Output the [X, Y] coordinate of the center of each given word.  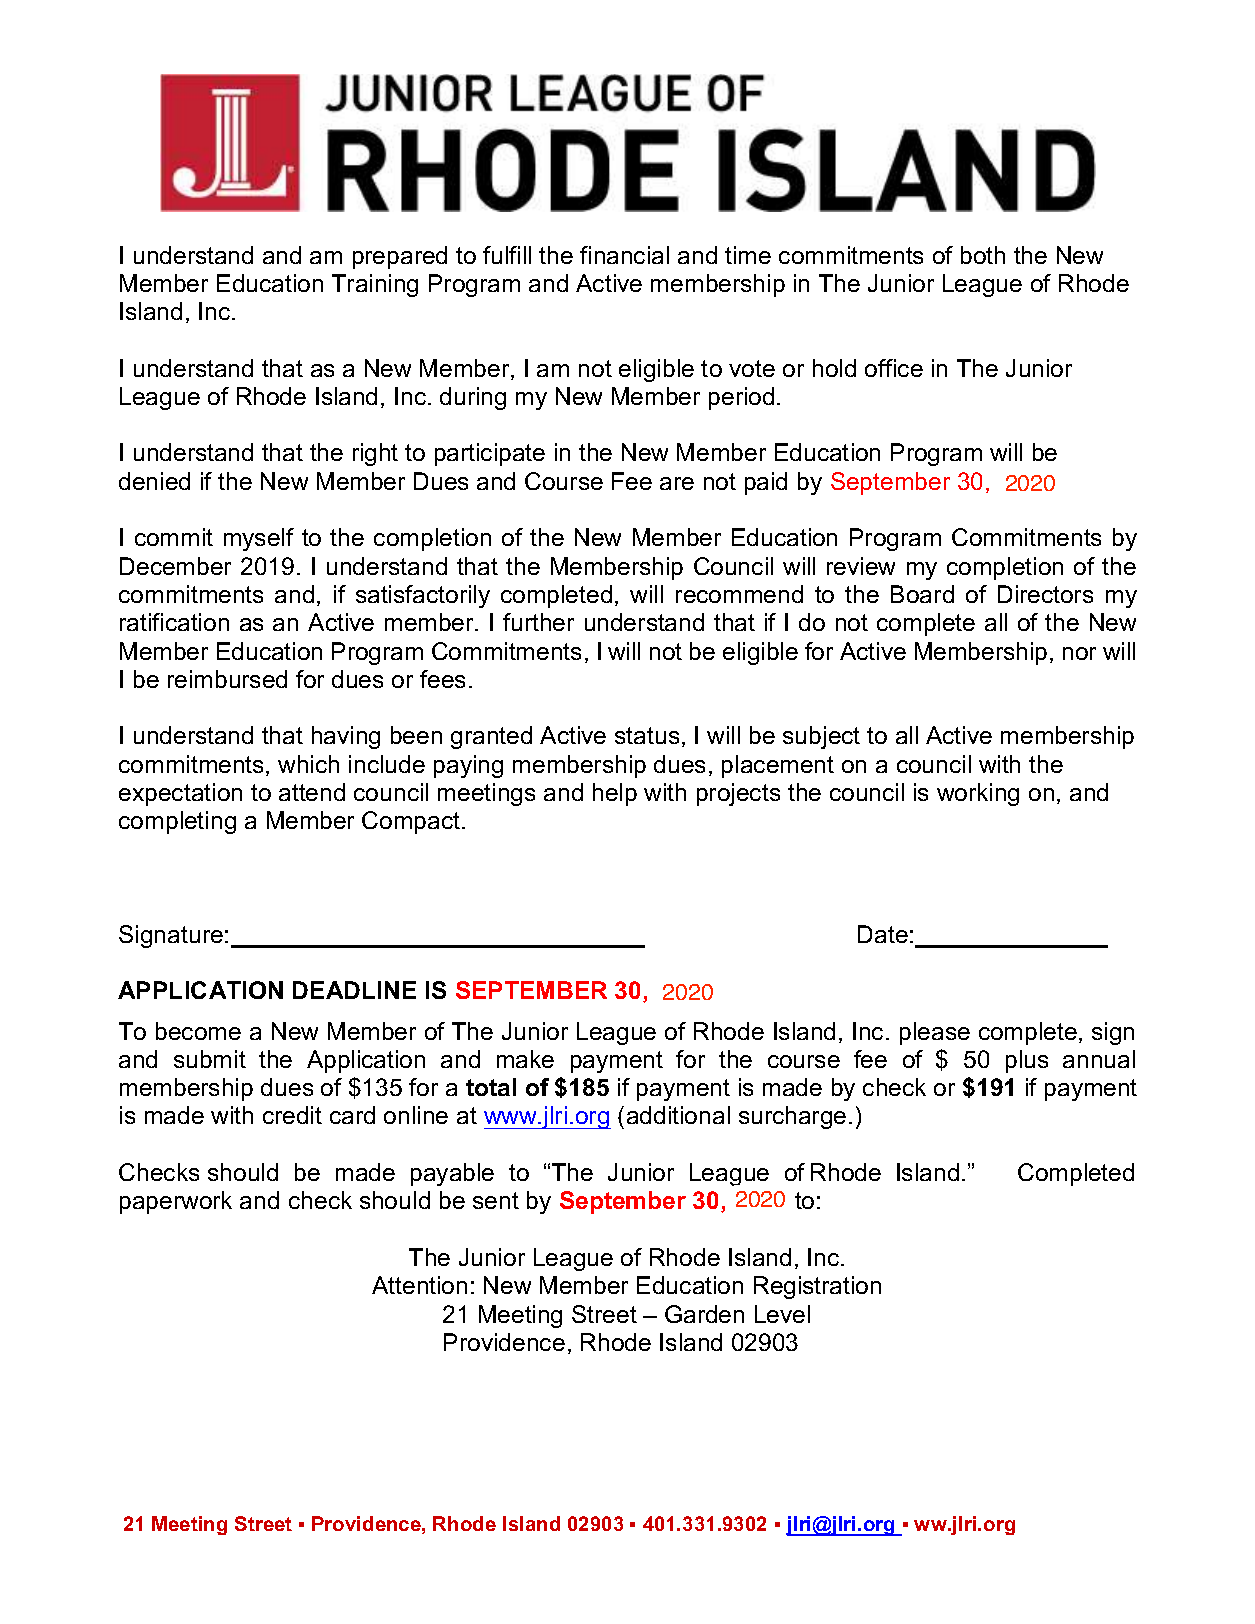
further [538, 622]
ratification [174, 622]
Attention [419, 1285]
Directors [1045, 594]
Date [883, 934]
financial [624, 255]
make [525, 1059]
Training [375, 285]
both [983, 255]
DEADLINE [354, 990]
